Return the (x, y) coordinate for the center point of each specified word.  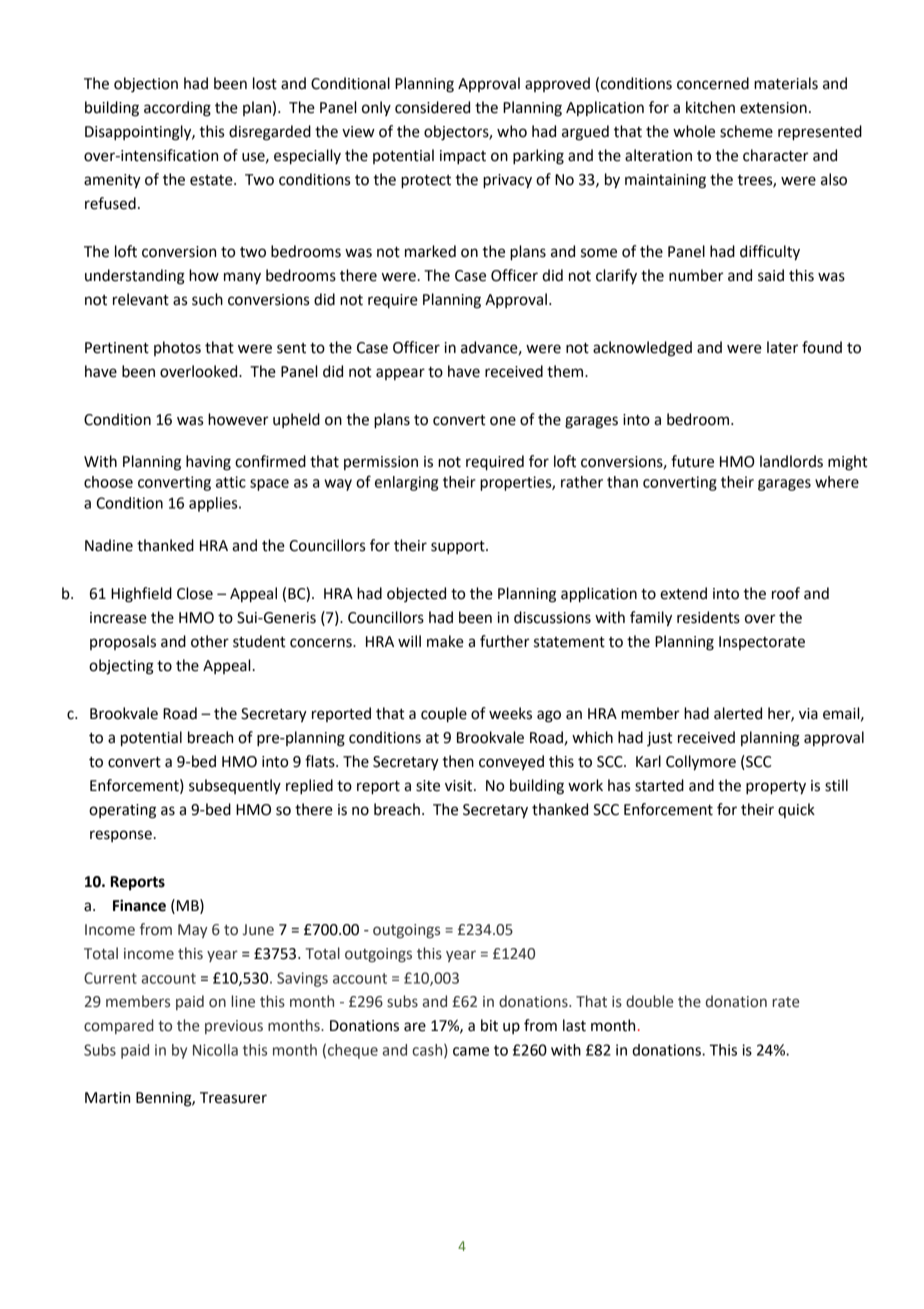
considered (432, 107)
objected (416, 594)
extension (773, 108)
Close (195, 593)
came (471, 1051)
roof (786, 593)
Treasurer (233, 1098)
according (177, 109)
